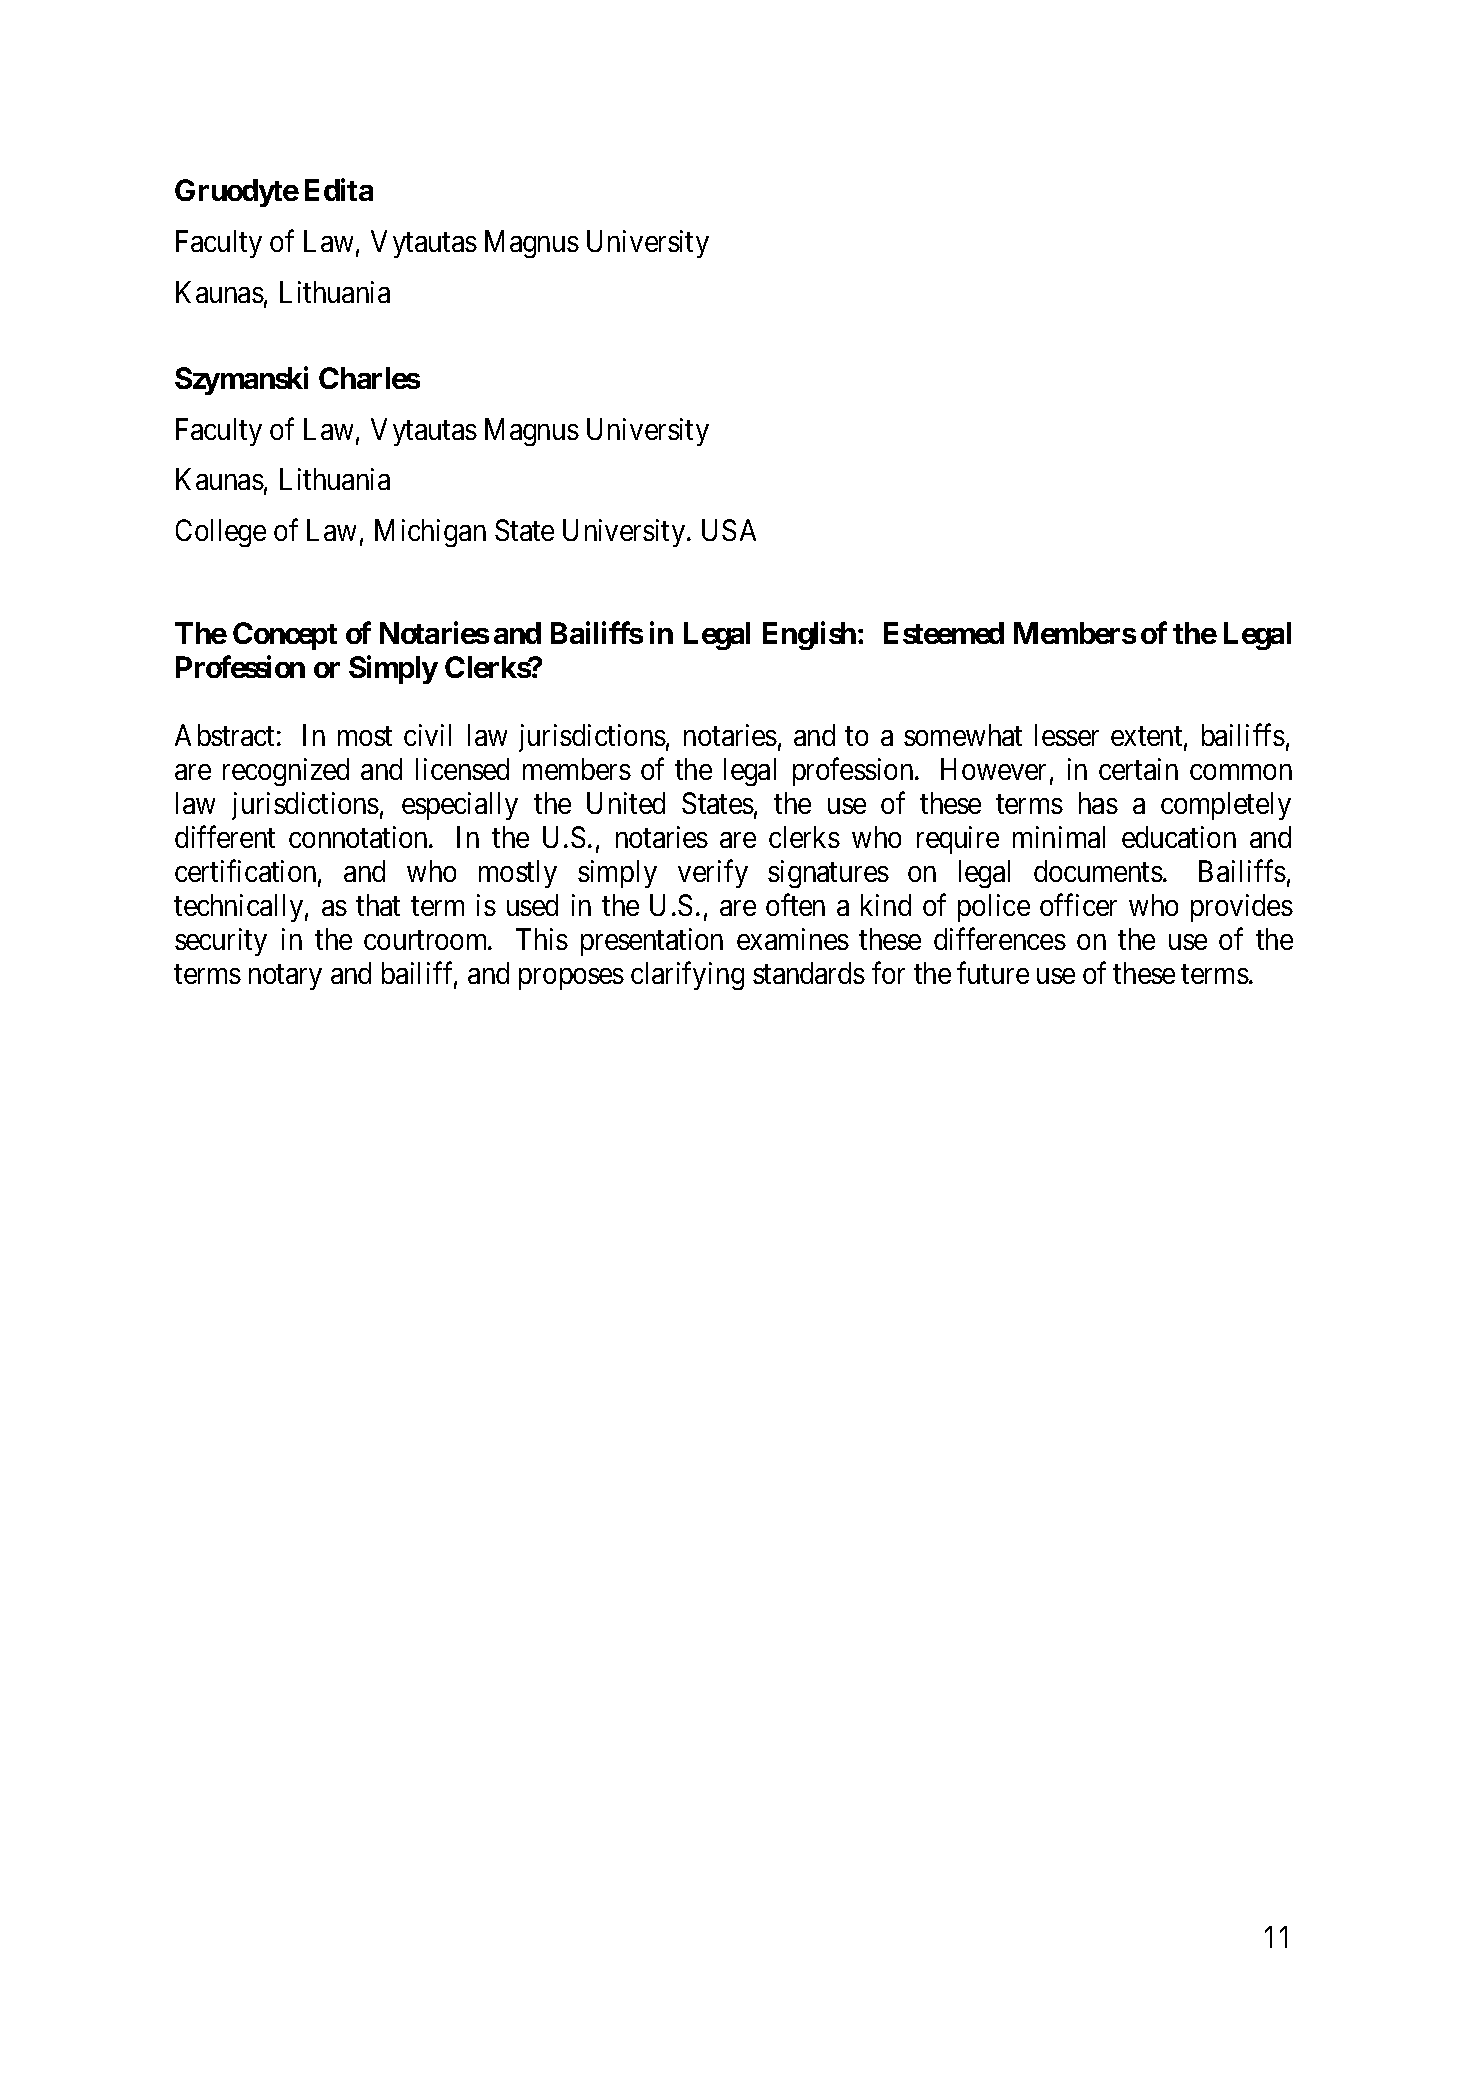 The width and height of the image is (1468, 2077). I want to click on notary, so click(285, 977).
